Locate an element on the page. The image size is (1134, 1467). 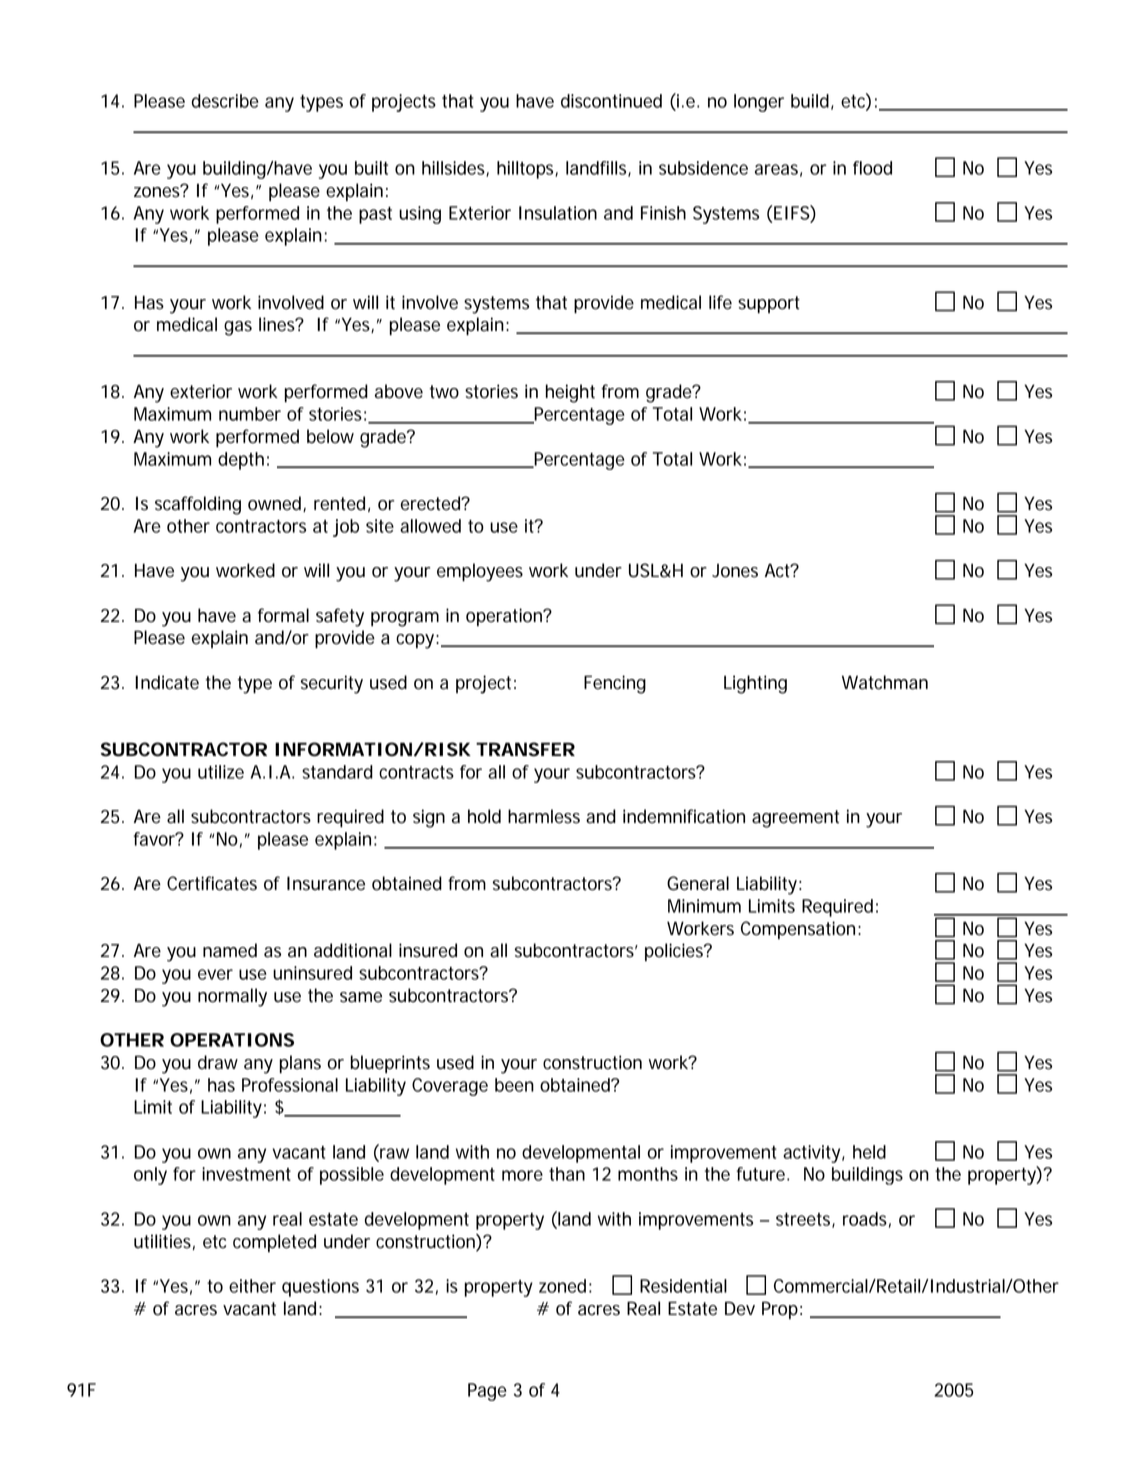
activity is located at coordinates (813, 1154).
